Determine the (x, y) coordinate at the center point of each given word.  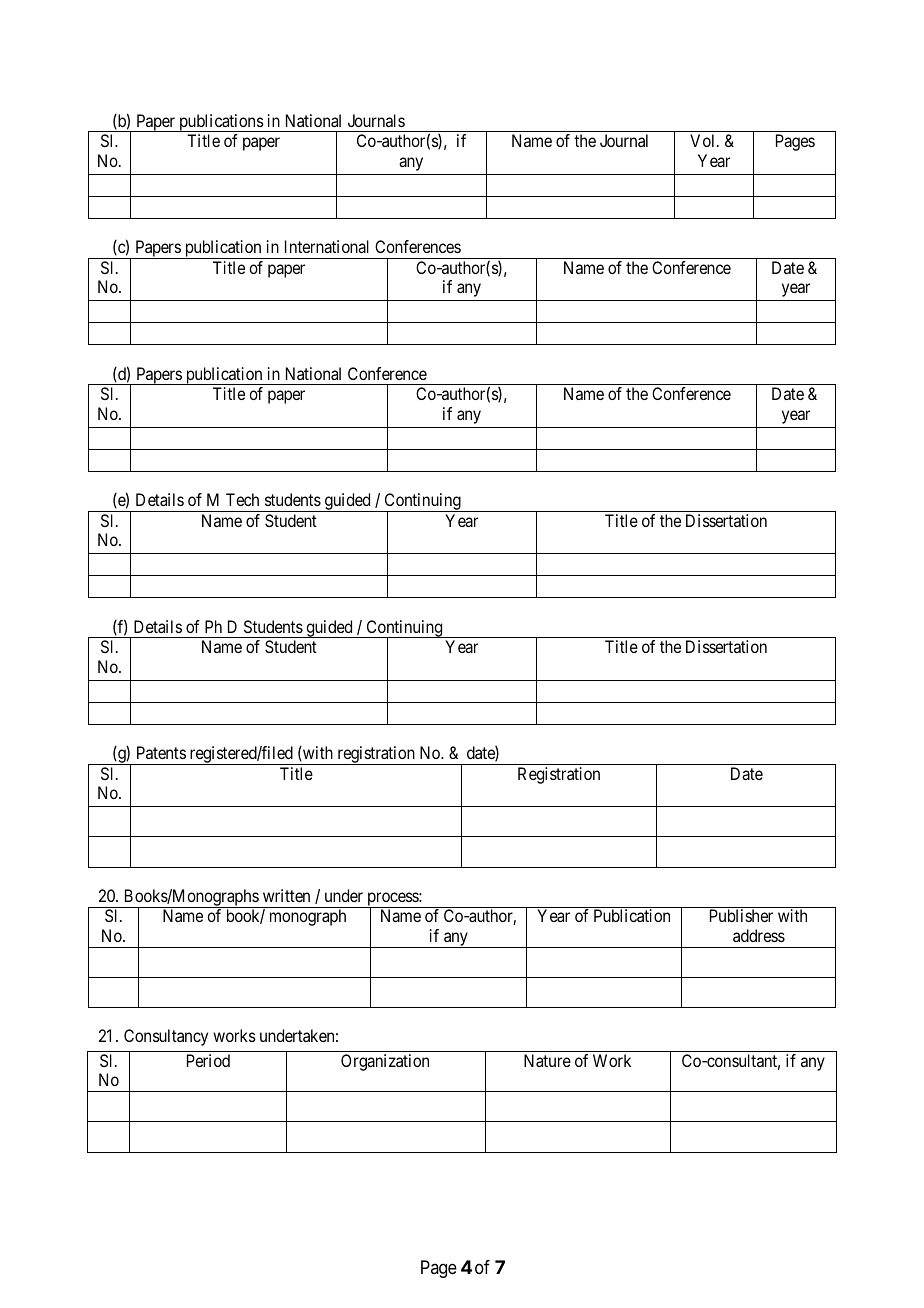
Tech (242, 499)
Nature (547, 1060)
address (759, 935)
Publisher (741, 915)
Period (208, 1060)
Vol (704, 140)
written (286, 895)
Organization (385, 1062)
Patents (161, 752)
